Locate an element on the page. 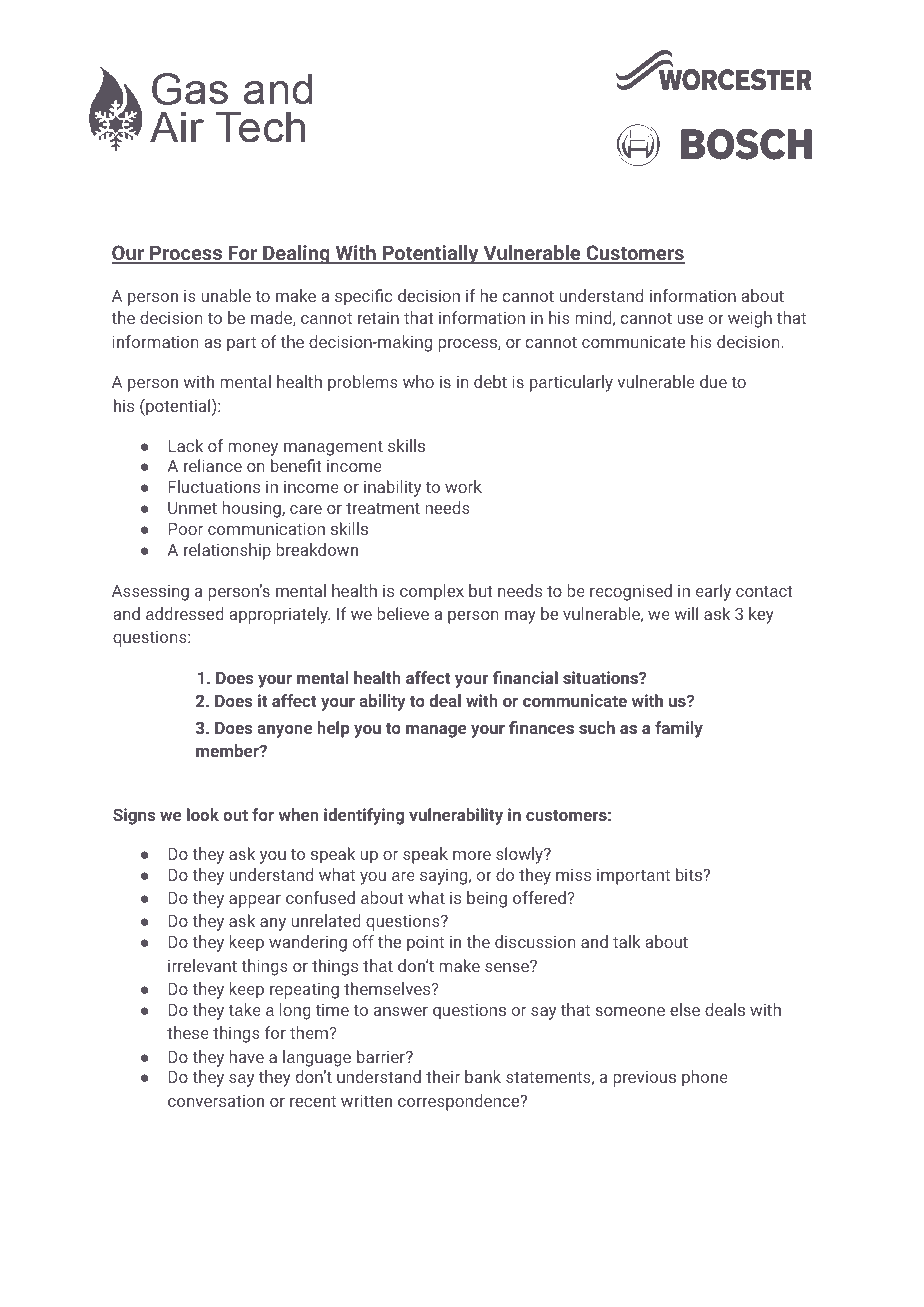  unable is located at coordinates (226, 295).
